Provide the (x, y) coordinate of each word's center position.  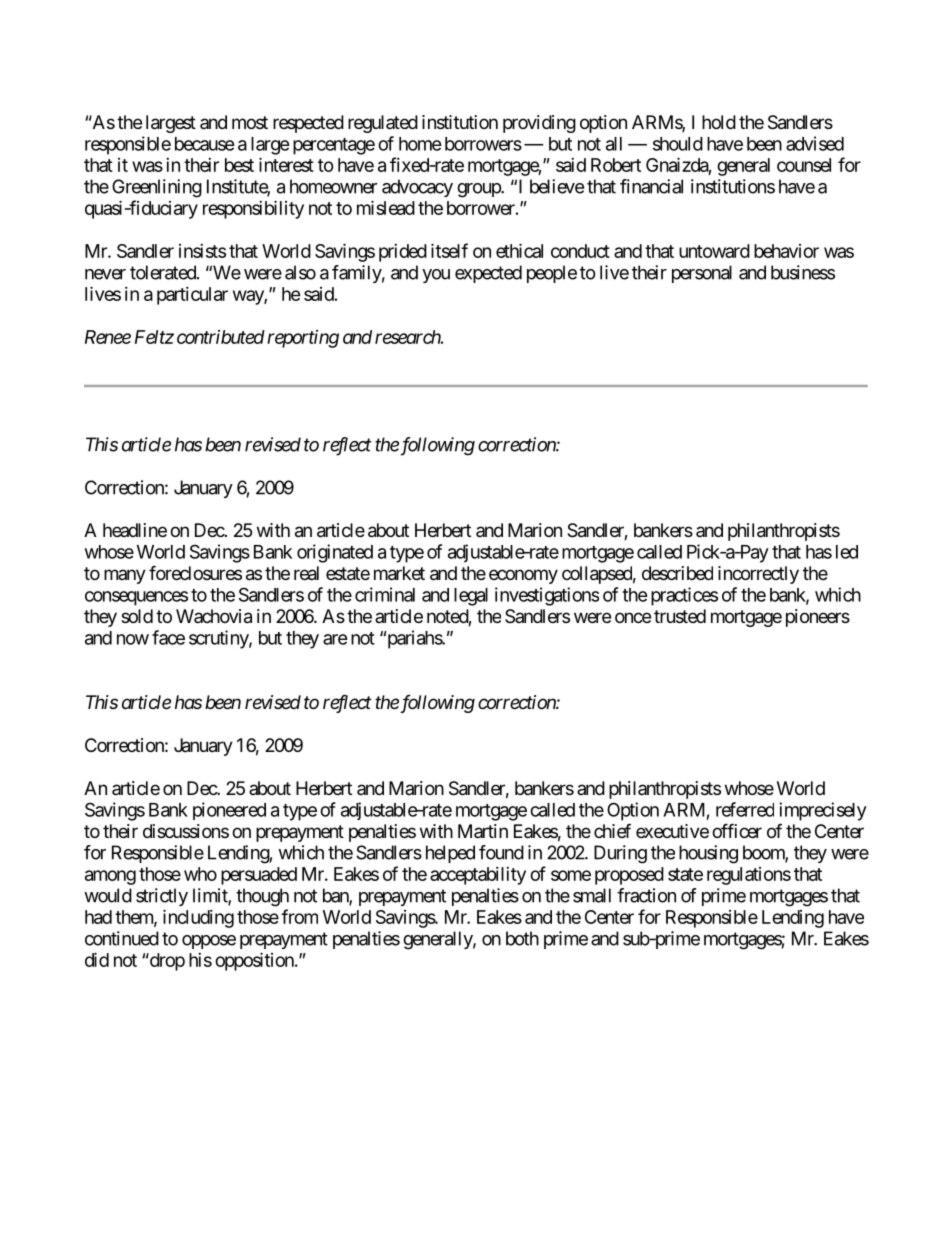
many (125, 576)
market (399, 573)
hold (719, 122)
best (239, 165)
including (198, 918)
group (479, 190)
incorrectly (758, 575)
